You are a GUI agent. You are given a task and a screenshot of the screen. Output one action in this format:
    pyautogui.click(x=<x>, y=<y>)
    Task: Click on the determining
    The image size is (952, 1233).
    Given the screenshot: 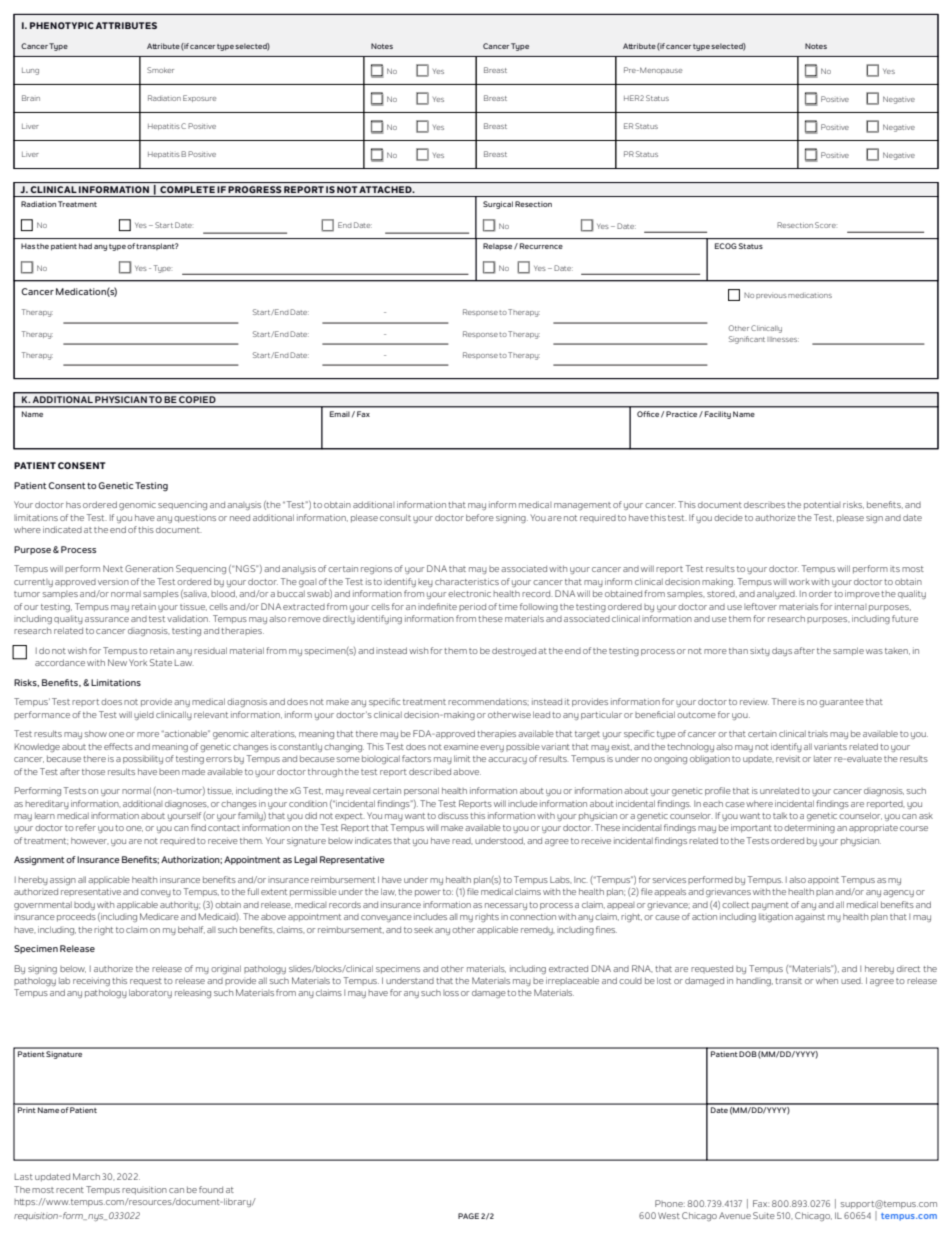 What is the action you would take?
    pyautogui.click(x=809, y=828)
